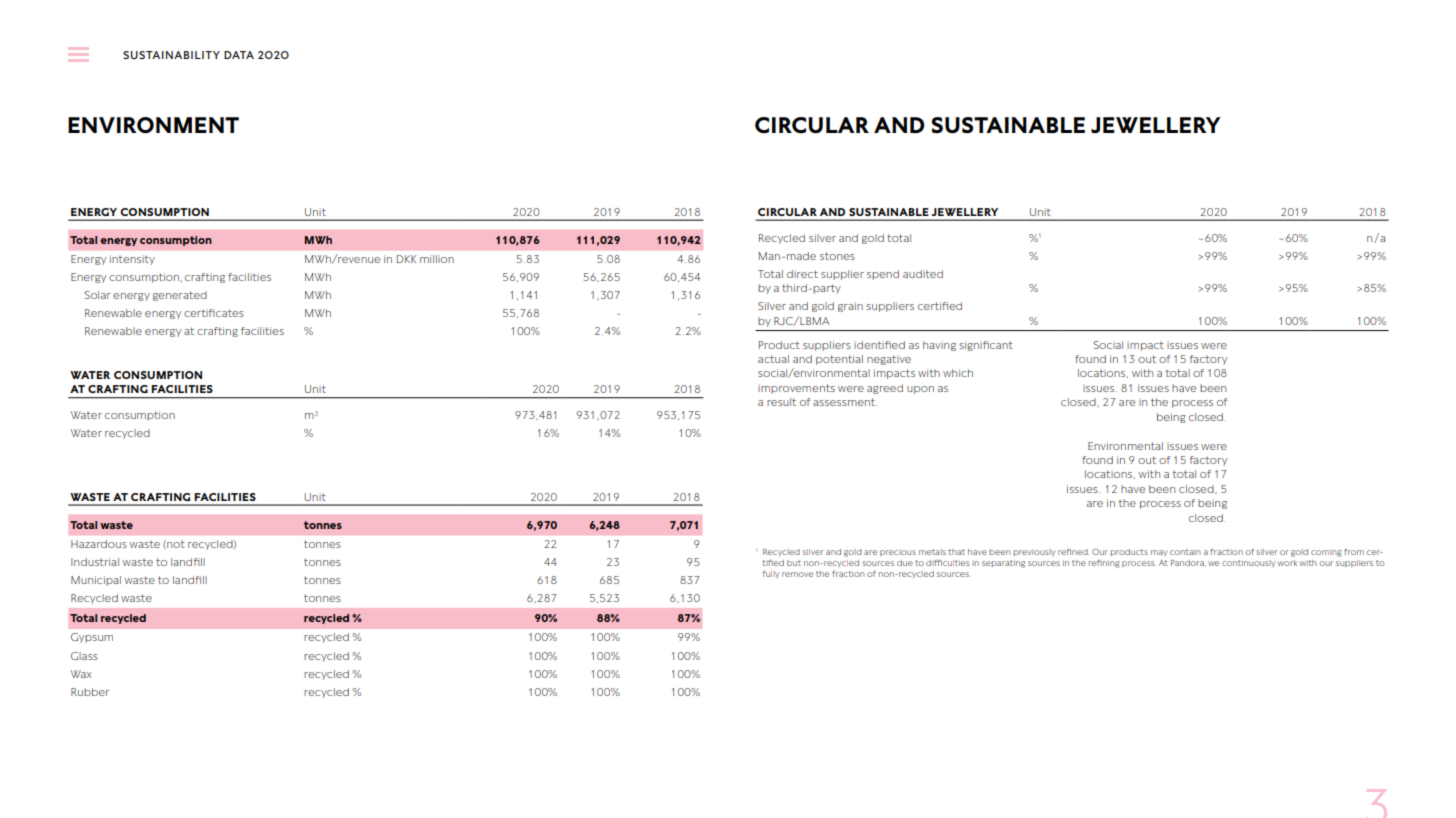  What do you see at coordinates (837, 256) in the screenshot?
I see `stones` at bounding box center [837, 256].
